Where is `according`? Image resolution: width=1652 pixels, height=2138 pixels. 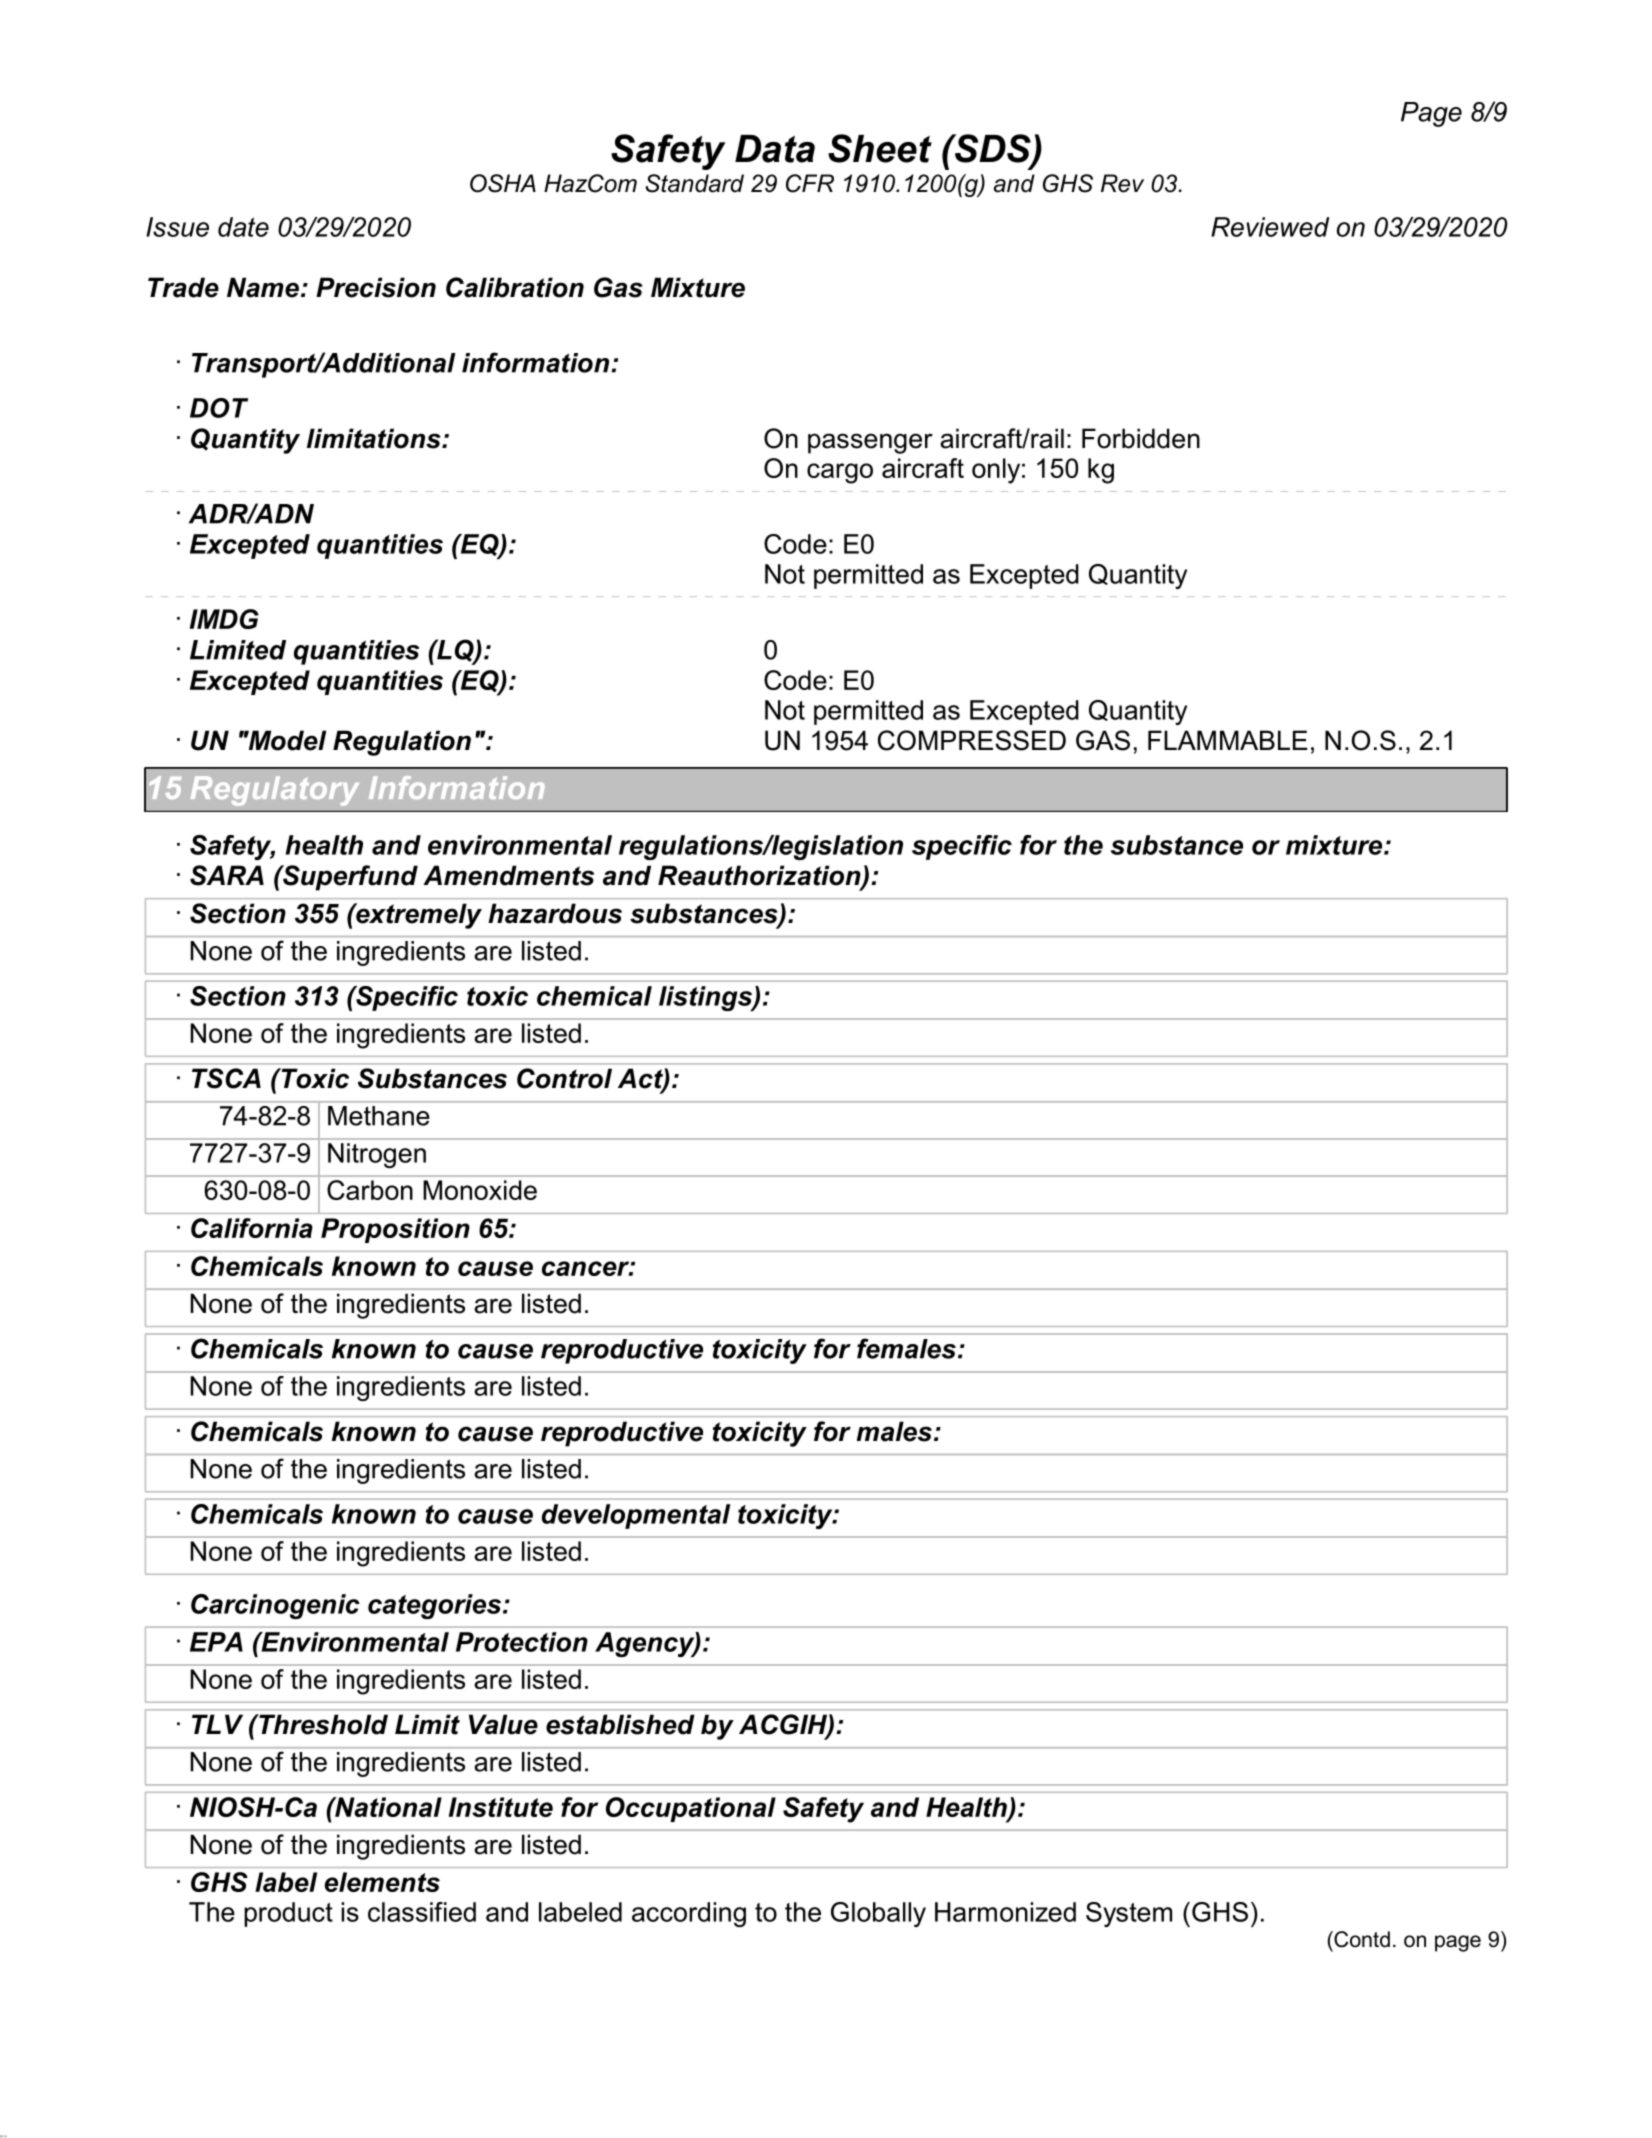
according is located at coordinates (689, 1914).
